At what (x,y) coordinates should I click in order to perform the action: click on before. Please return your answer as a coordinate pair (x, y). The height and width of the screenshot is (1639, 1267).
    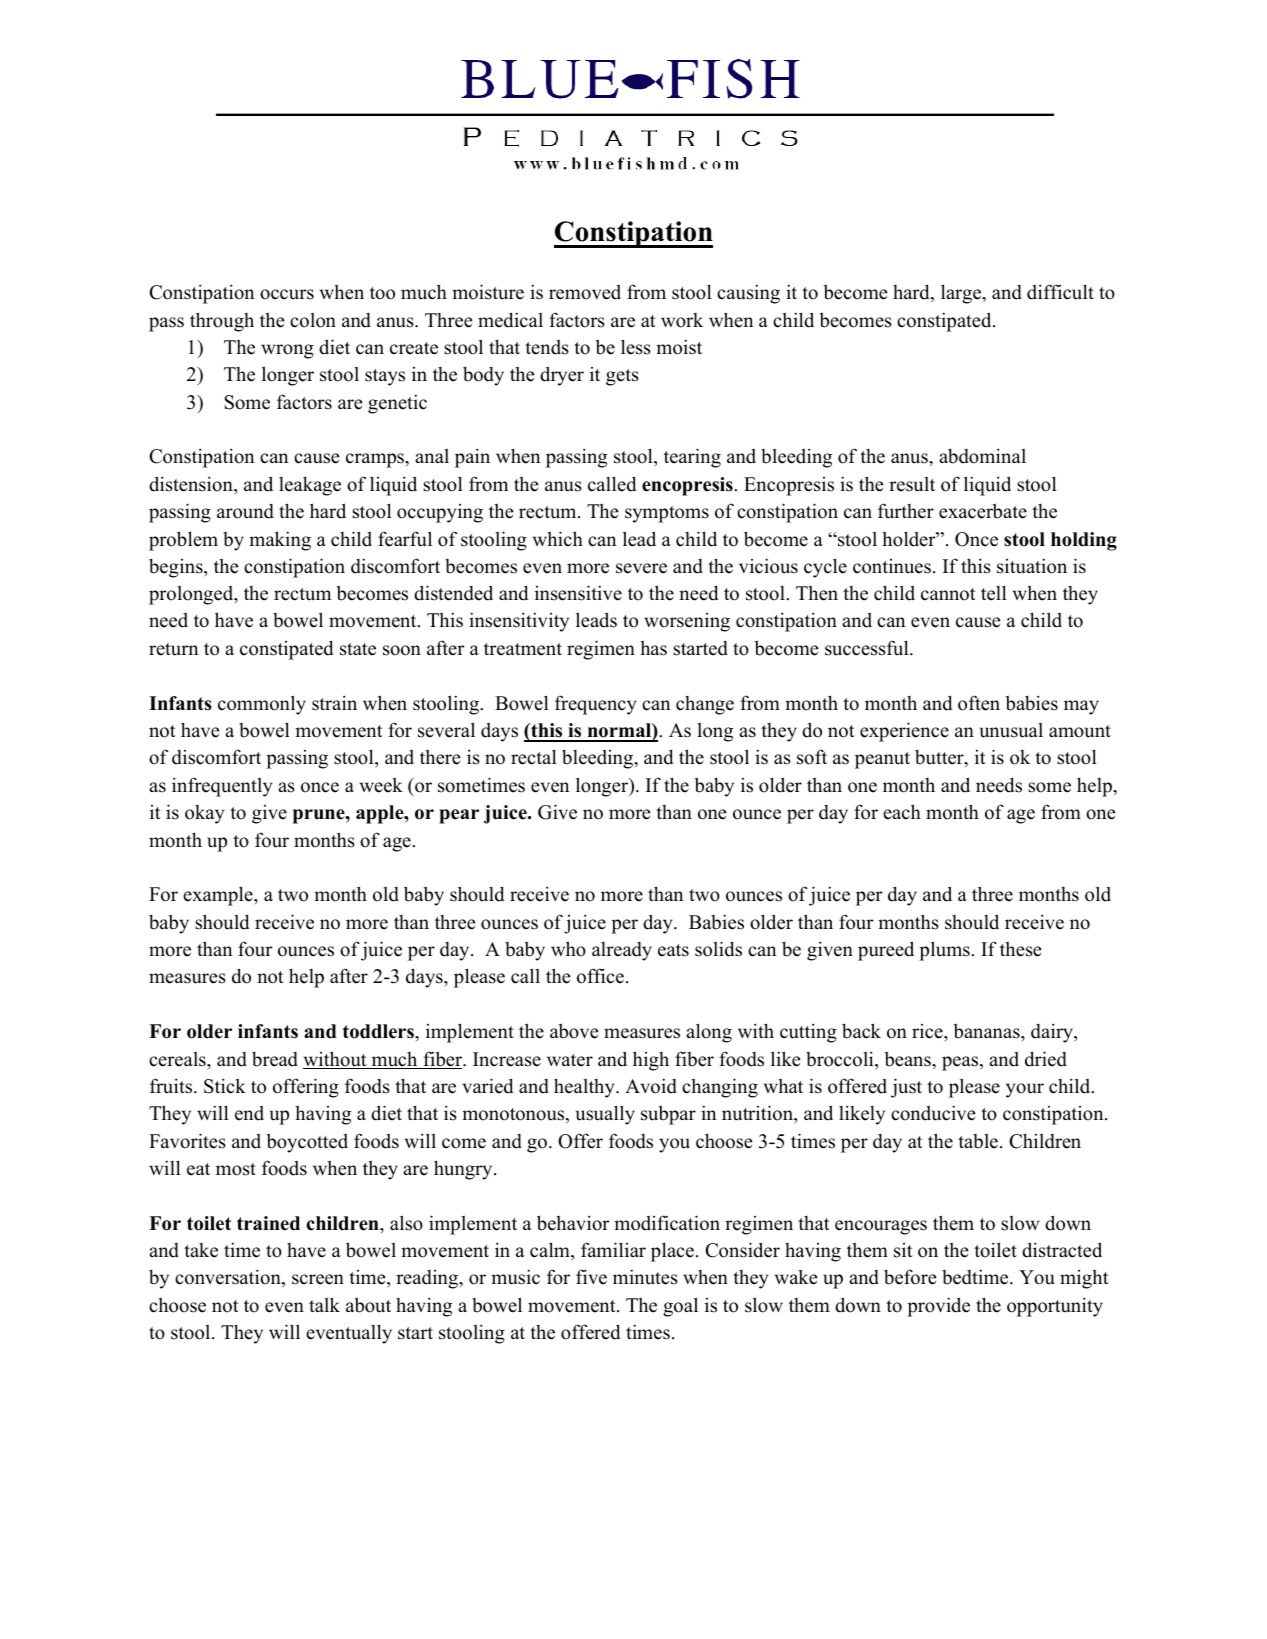
    Looking at the image, I should click on (910, 1277).
